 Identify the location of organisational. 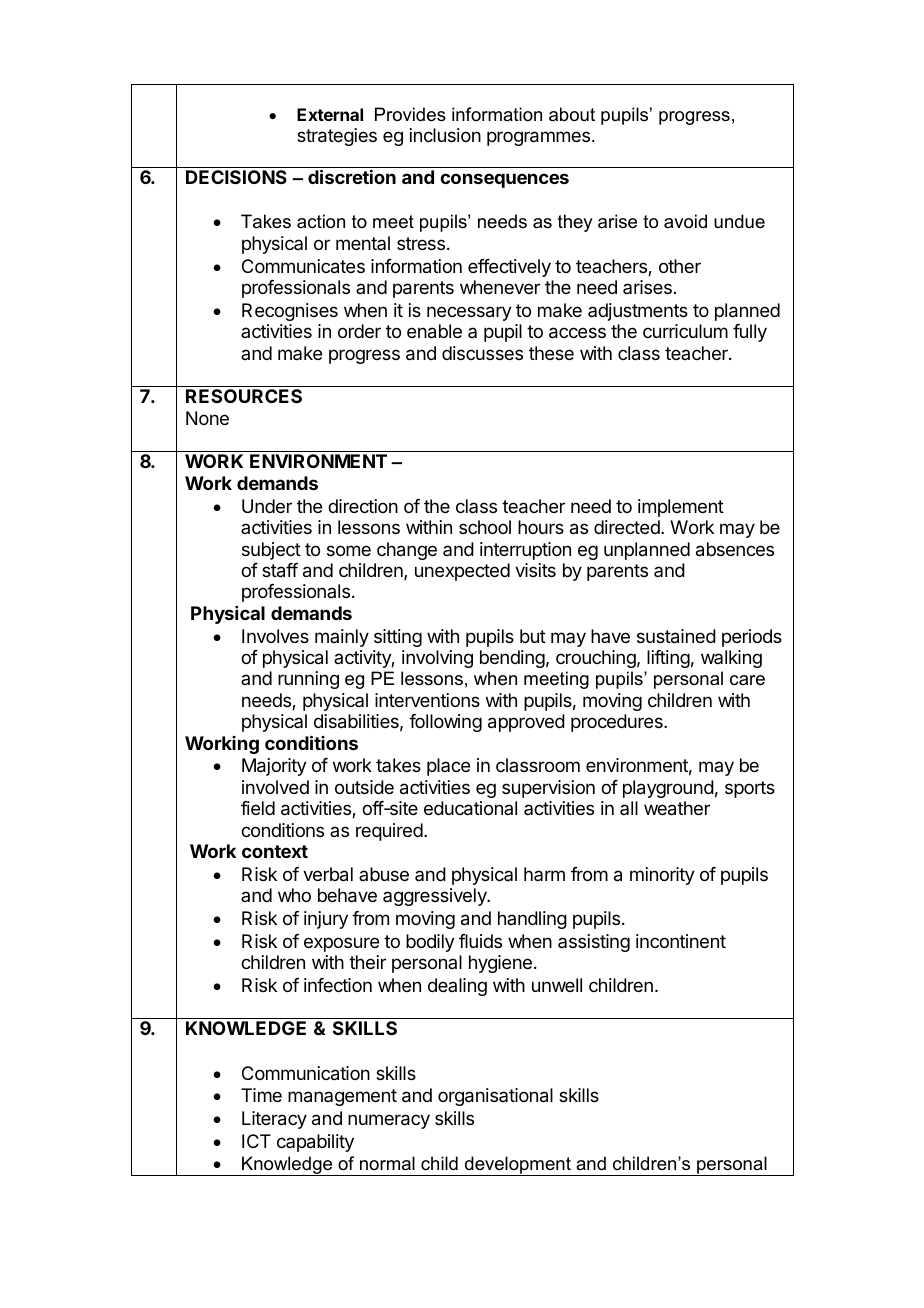
(495, 1097).
